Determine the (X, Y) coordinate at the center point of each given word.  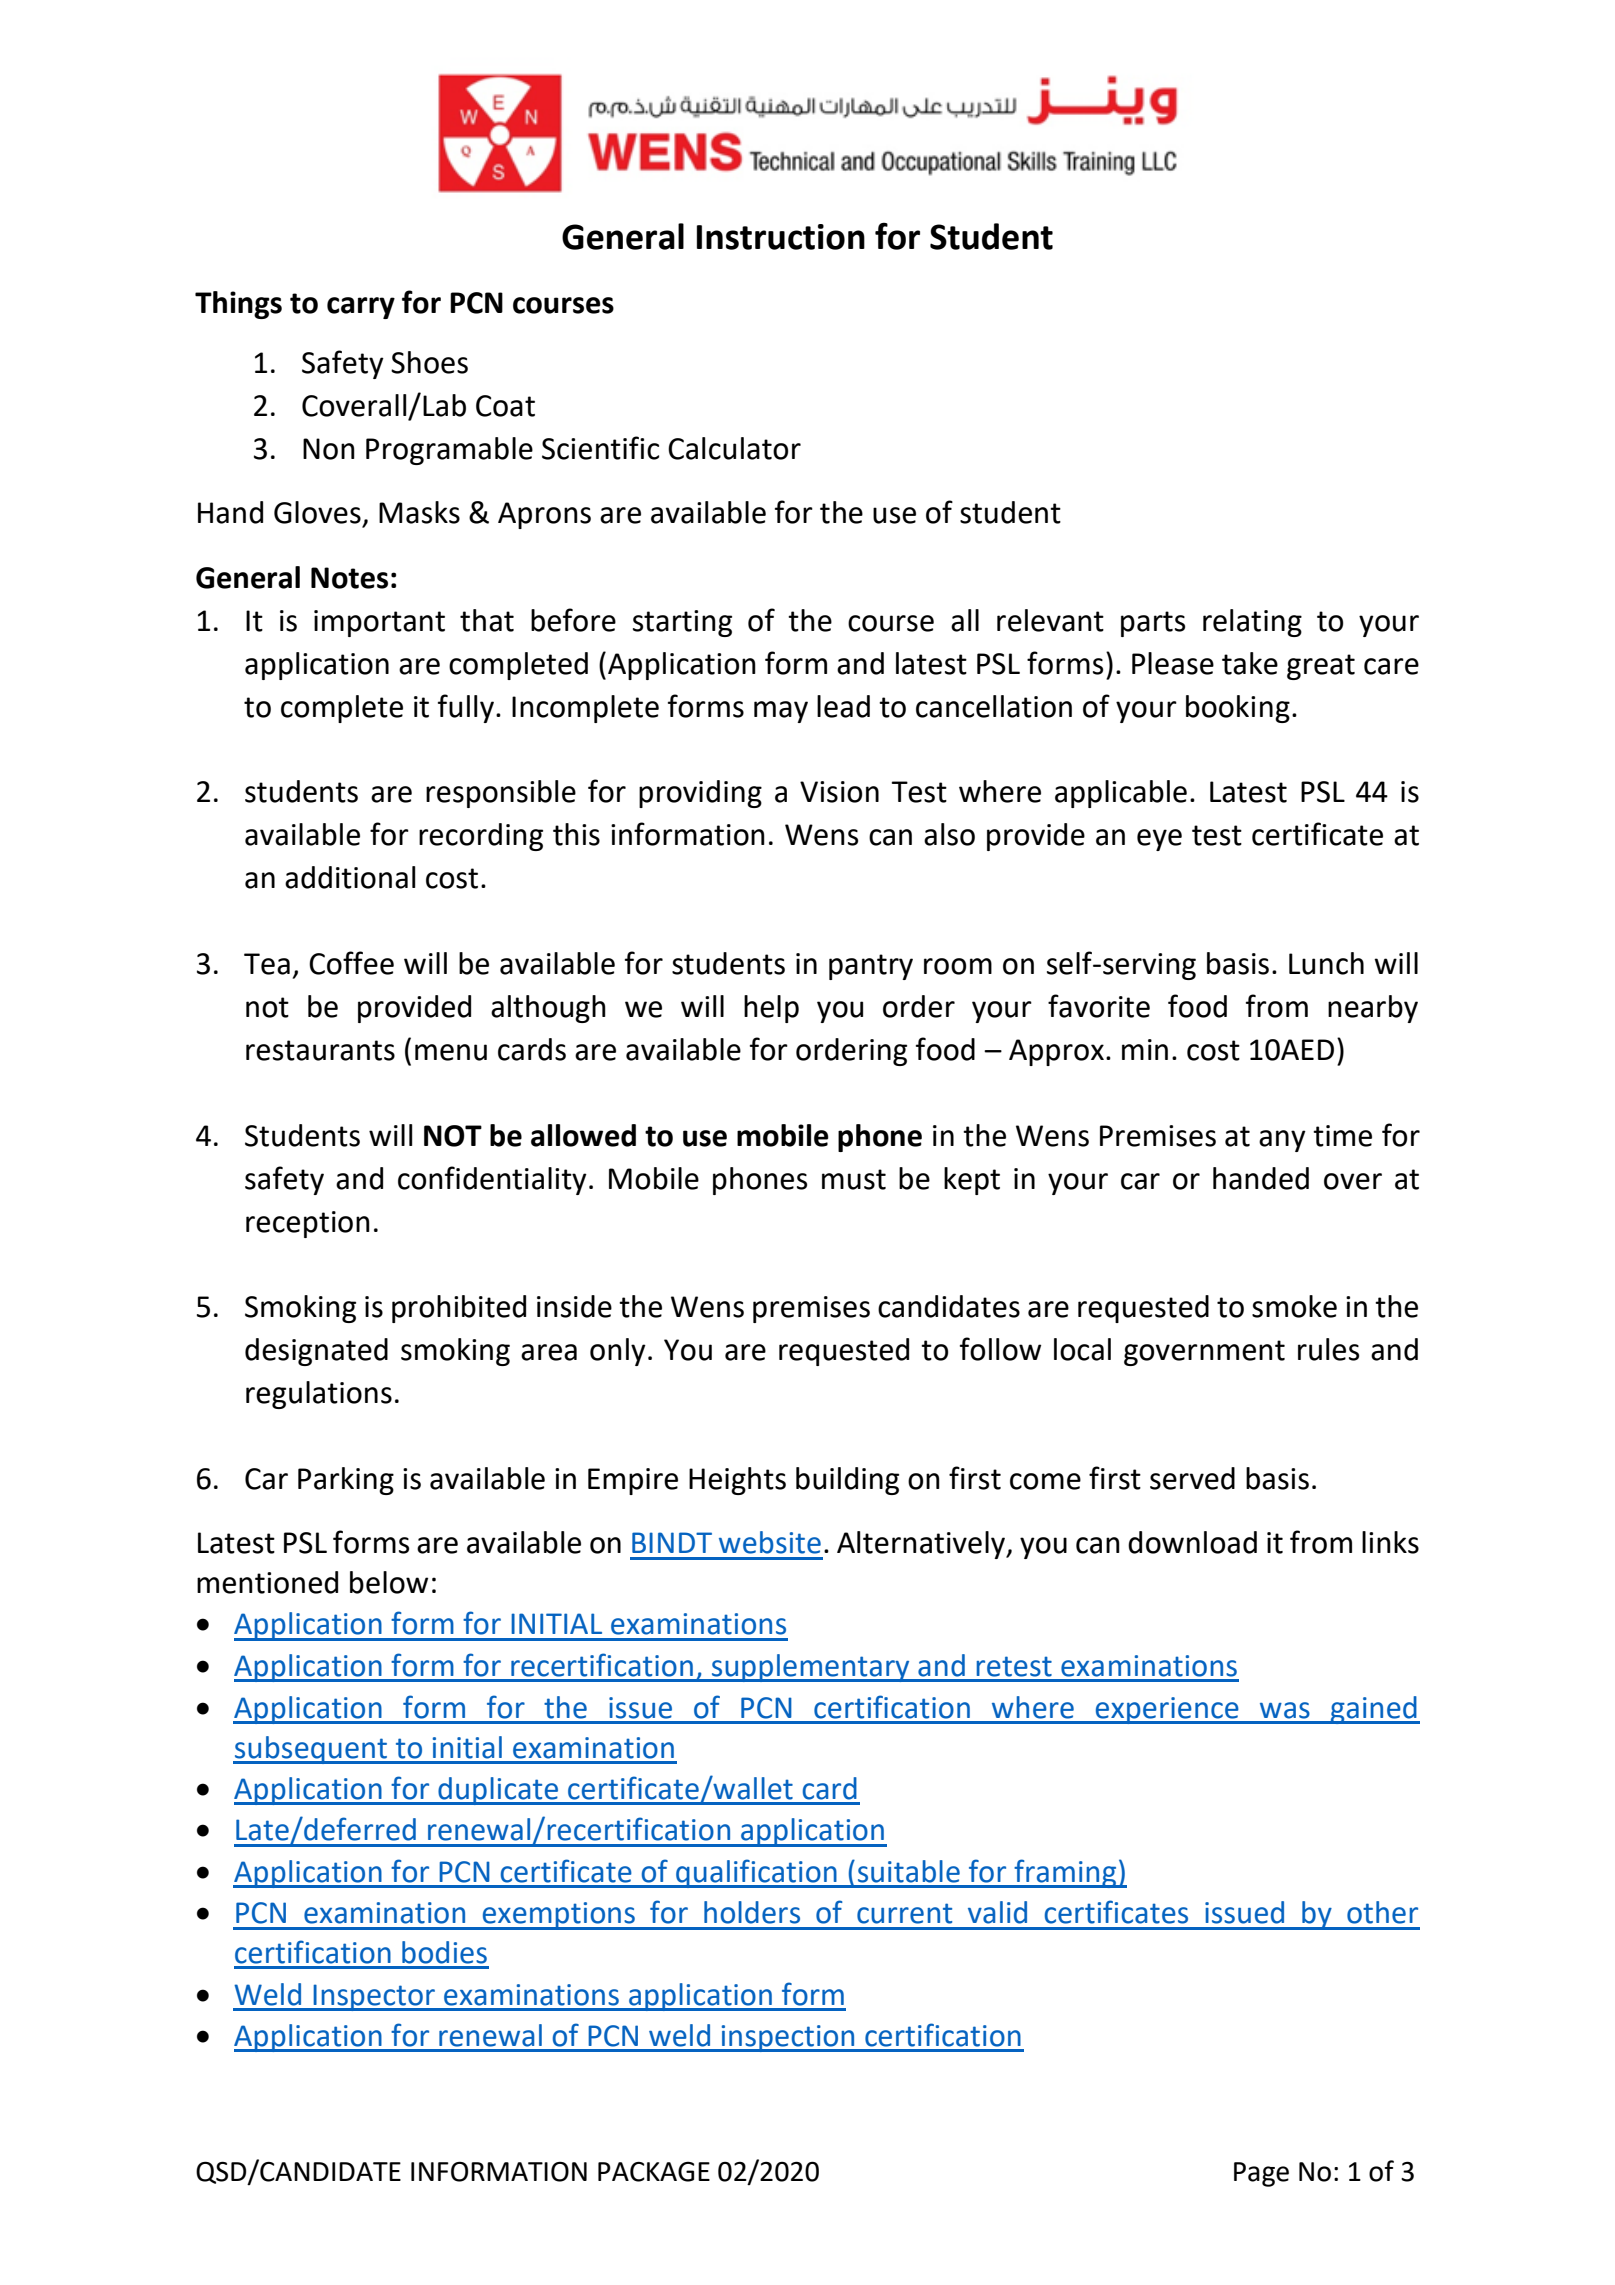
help (771, 1009)
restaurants (320, 1050)
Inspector (374, 1997)
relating (1252, 623)
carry (361, 308)
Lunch (1326, 963)
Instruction (781, 237)
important (379, 623)
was (1285, 1710)
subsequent (311, 1750)
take (1250, 663)
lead (843, 706)
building (847, 1481)
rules (1328, 1349)
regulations (319, 1395)
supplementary (811, 1668)
